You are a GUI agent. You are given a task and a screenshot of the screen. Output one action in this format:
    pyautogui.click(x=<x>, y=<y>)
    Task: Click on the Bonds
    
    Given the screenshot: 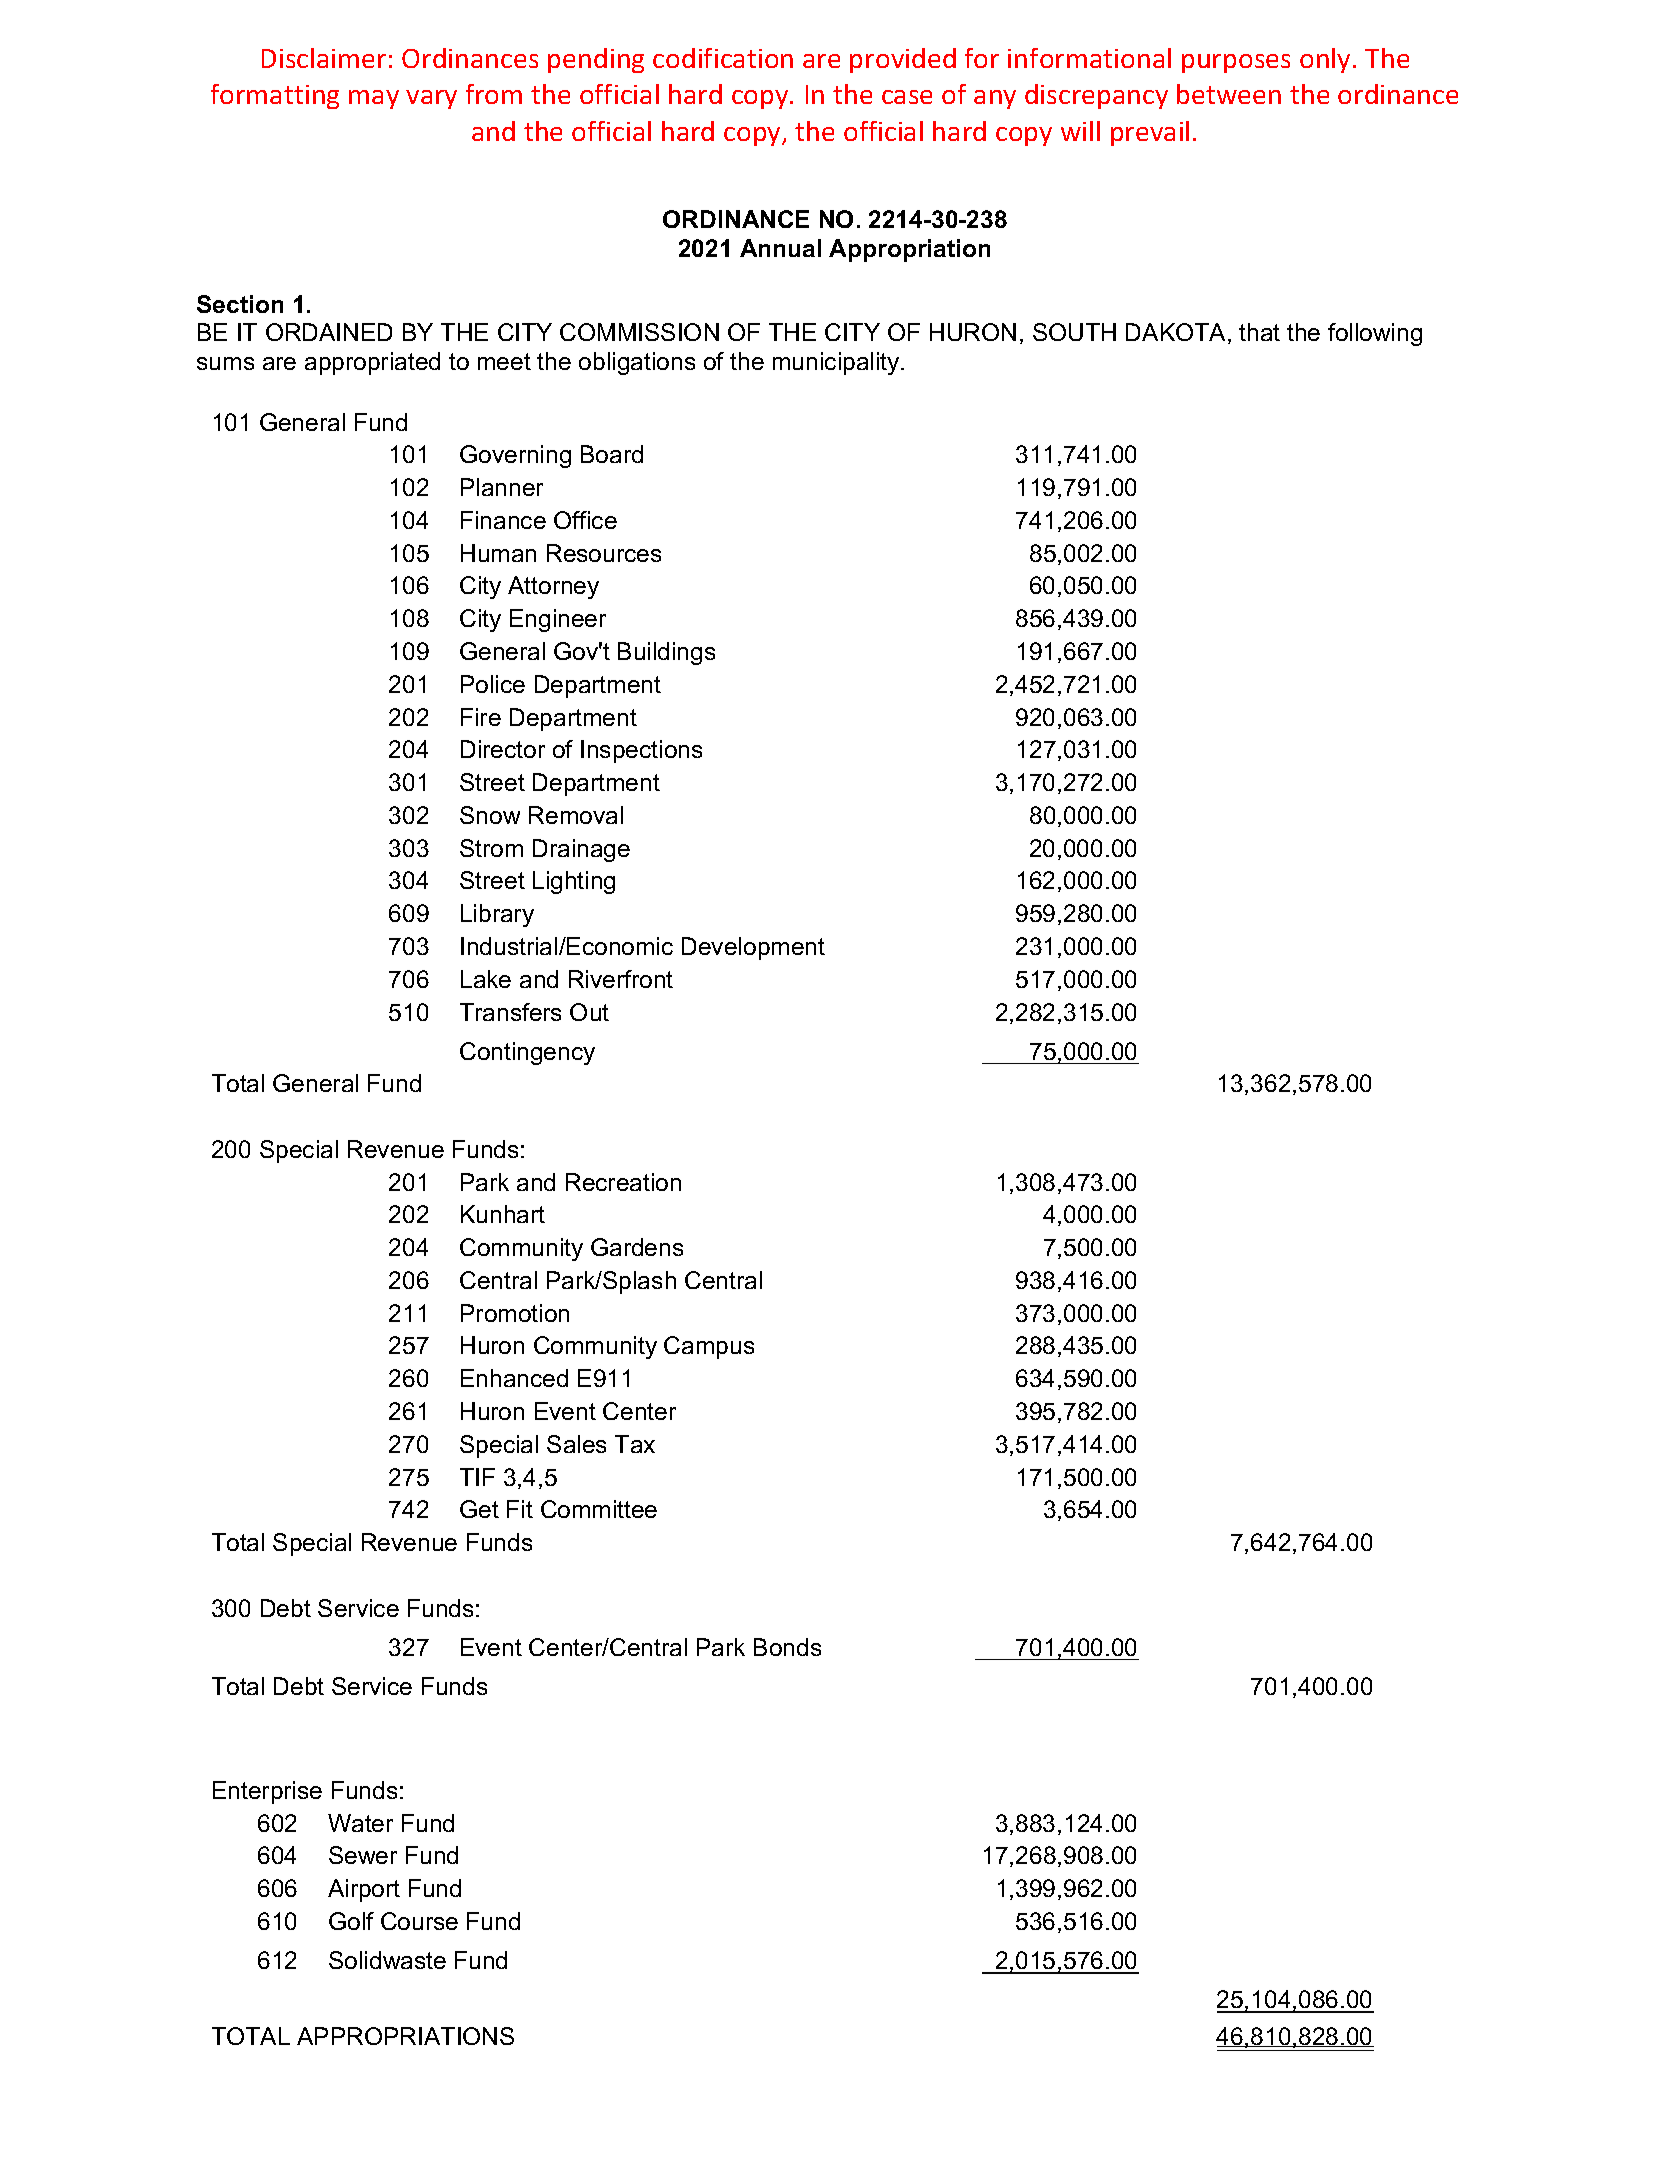 What is the action you would take?
    pyautogui.click(x=787, y=1647)
